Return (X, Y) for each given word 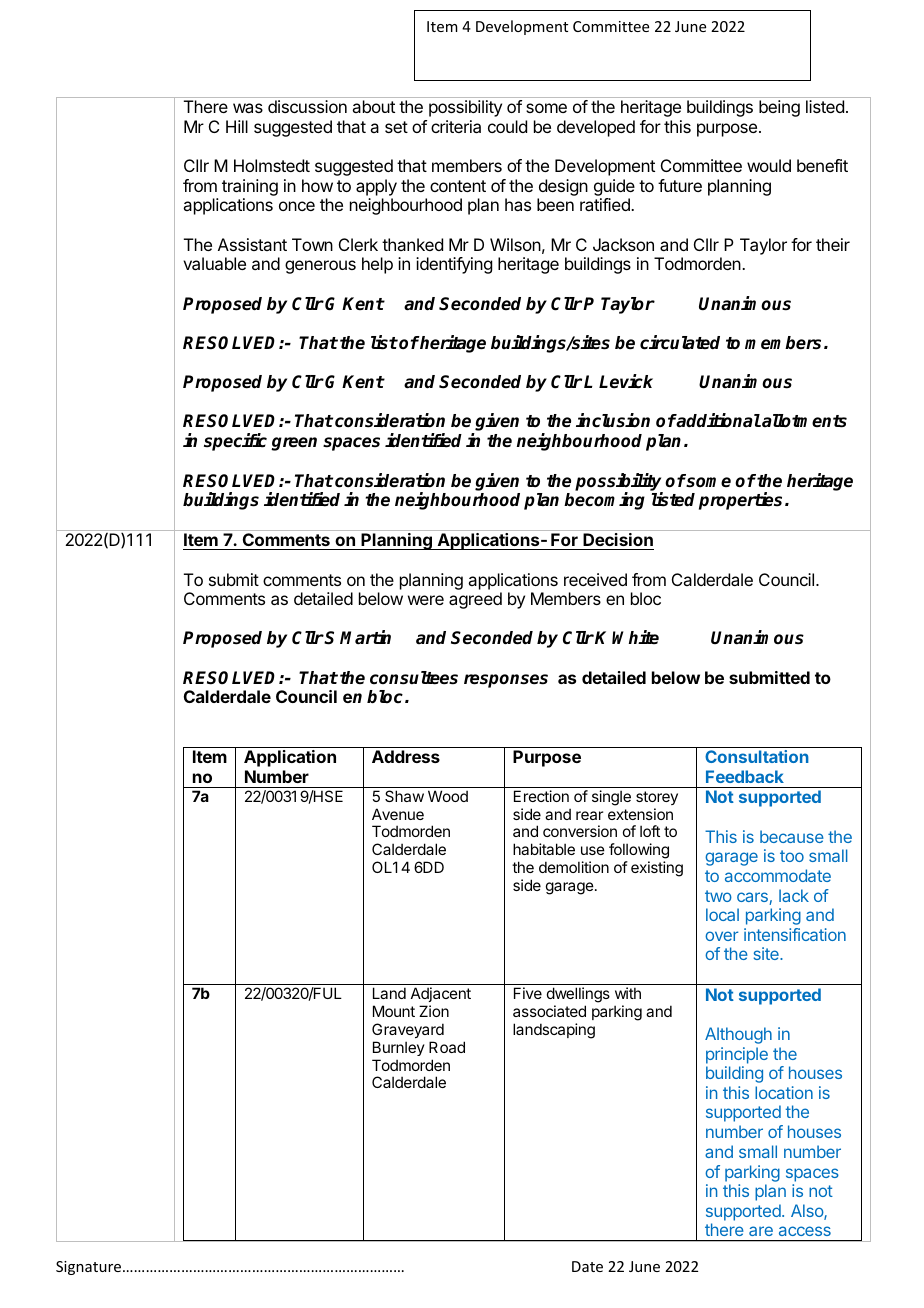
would (769, 165)
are (761, 1231)
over (721, 936)
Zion (434, 1011)
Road (447, 1047)
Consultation (757, 756)
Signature (90, 1268)
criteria (456, 126)
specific (235, 442)
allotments (803, 421)
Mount (394, 1011)
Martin (365, 637)
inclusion (613, 420)
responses (506, 681)
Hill (237, 126)
